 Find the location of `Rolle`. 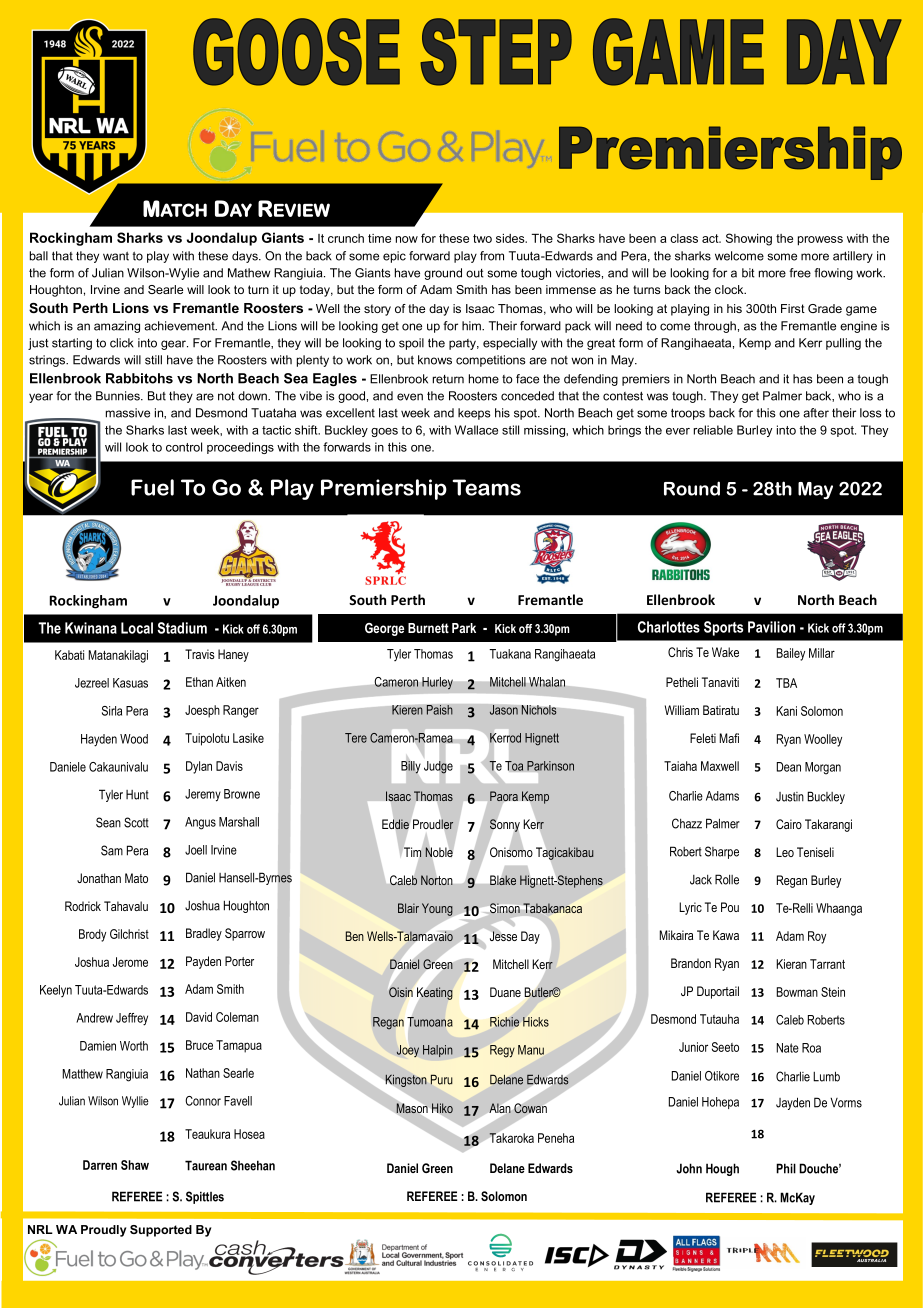

Rolle is located at coordinates (727, 879).
